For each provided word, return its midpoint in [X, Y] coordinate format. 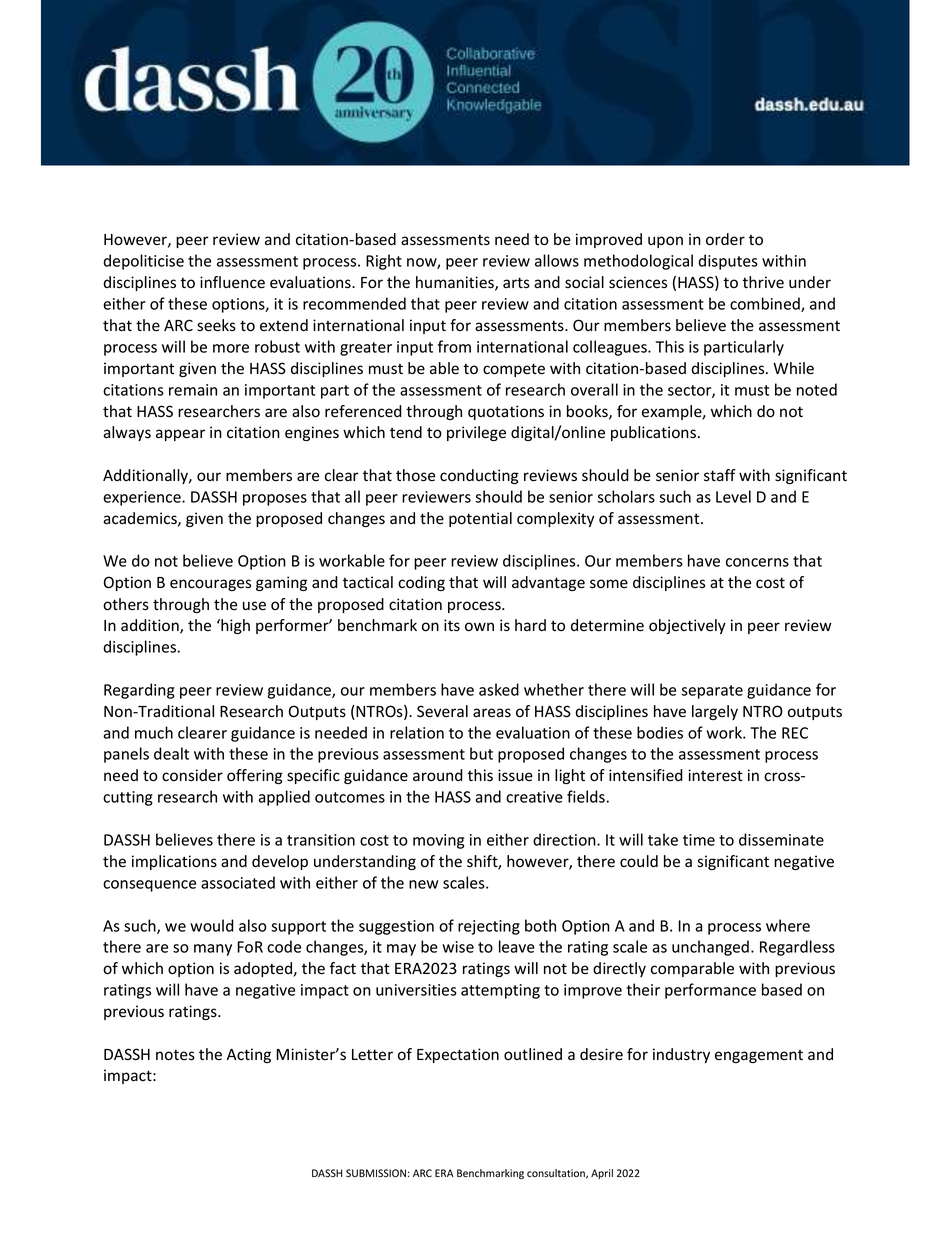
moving [438, 841]
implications [174, 862]
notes [175, 1055]
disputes [728, 262]
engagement [759, 1056]
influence [232, 282]
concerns [757, 562]
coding [421, 583]
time [699, 840]
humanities [456, 283]
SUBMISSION [376, 1173]
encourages [210, 585]
